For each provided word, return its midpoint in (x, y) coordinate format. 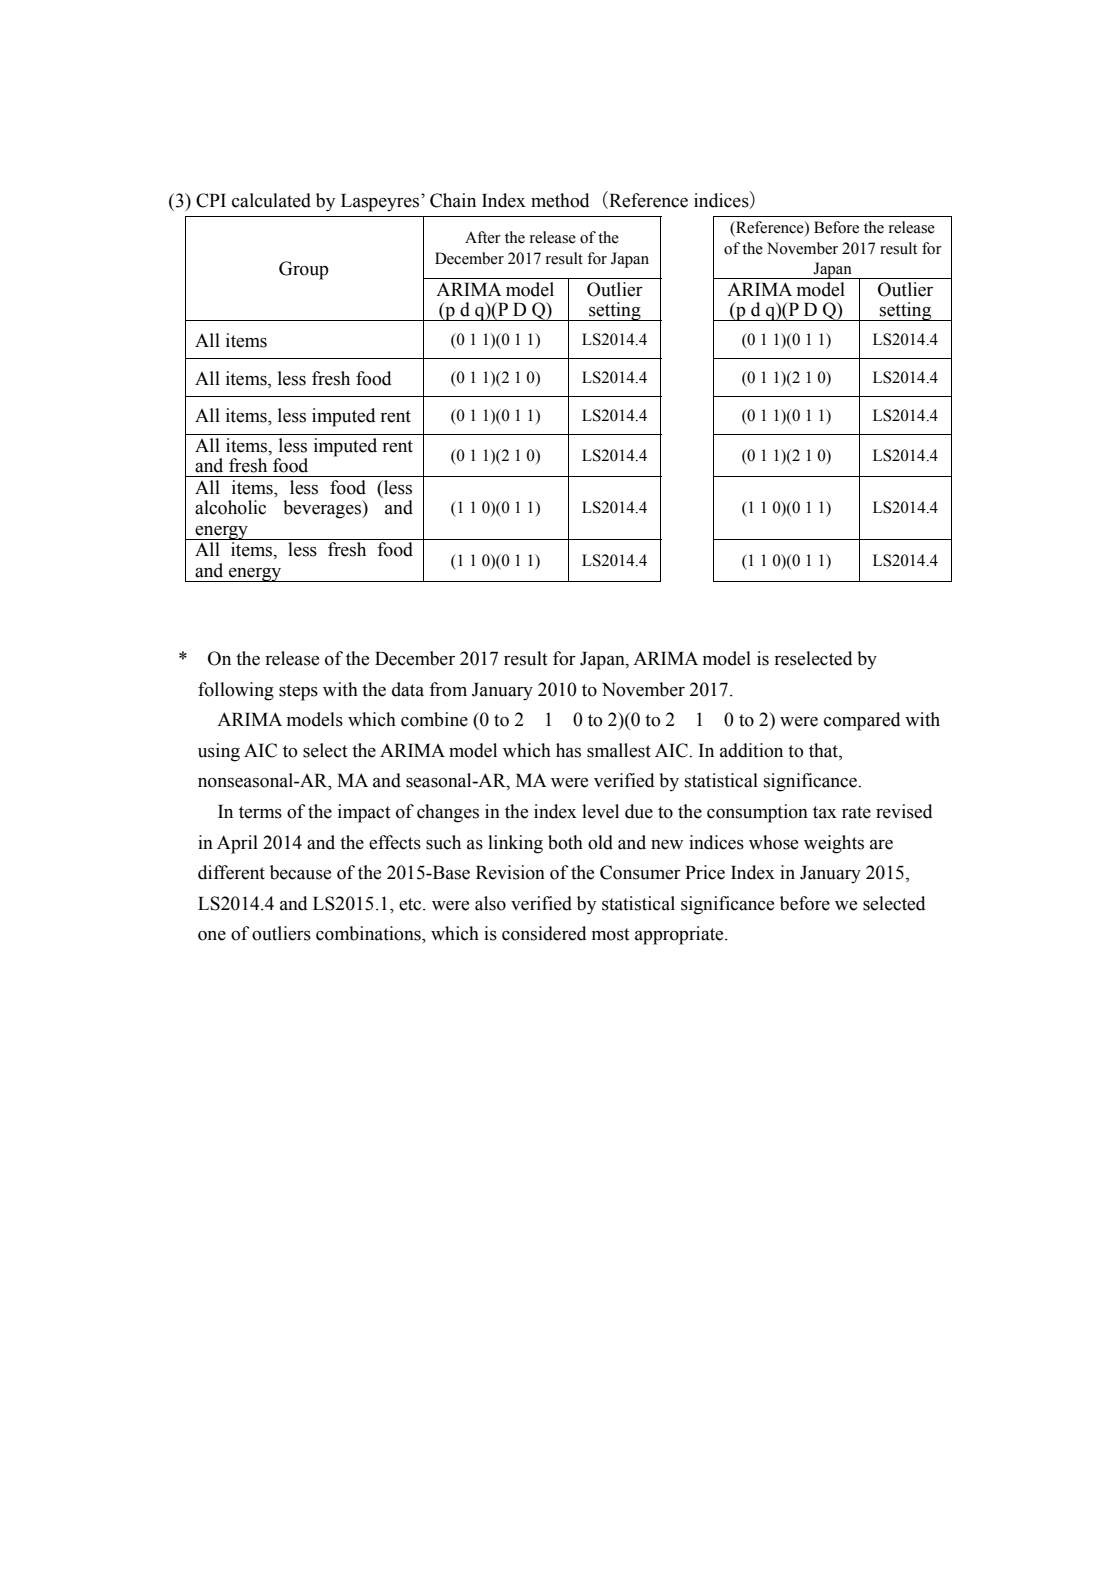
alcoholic (230, 507)
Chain (453, 200)
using (219, 752)
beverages (323, 509)
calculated (271, 200)
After (483, 237)
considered (544, 933)
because (300, 872)
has (568, 750)
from (448, 689)
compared (862, 721)
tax (825, 812)
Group (304, 270)
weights (834, 844)
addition (751, 750)
